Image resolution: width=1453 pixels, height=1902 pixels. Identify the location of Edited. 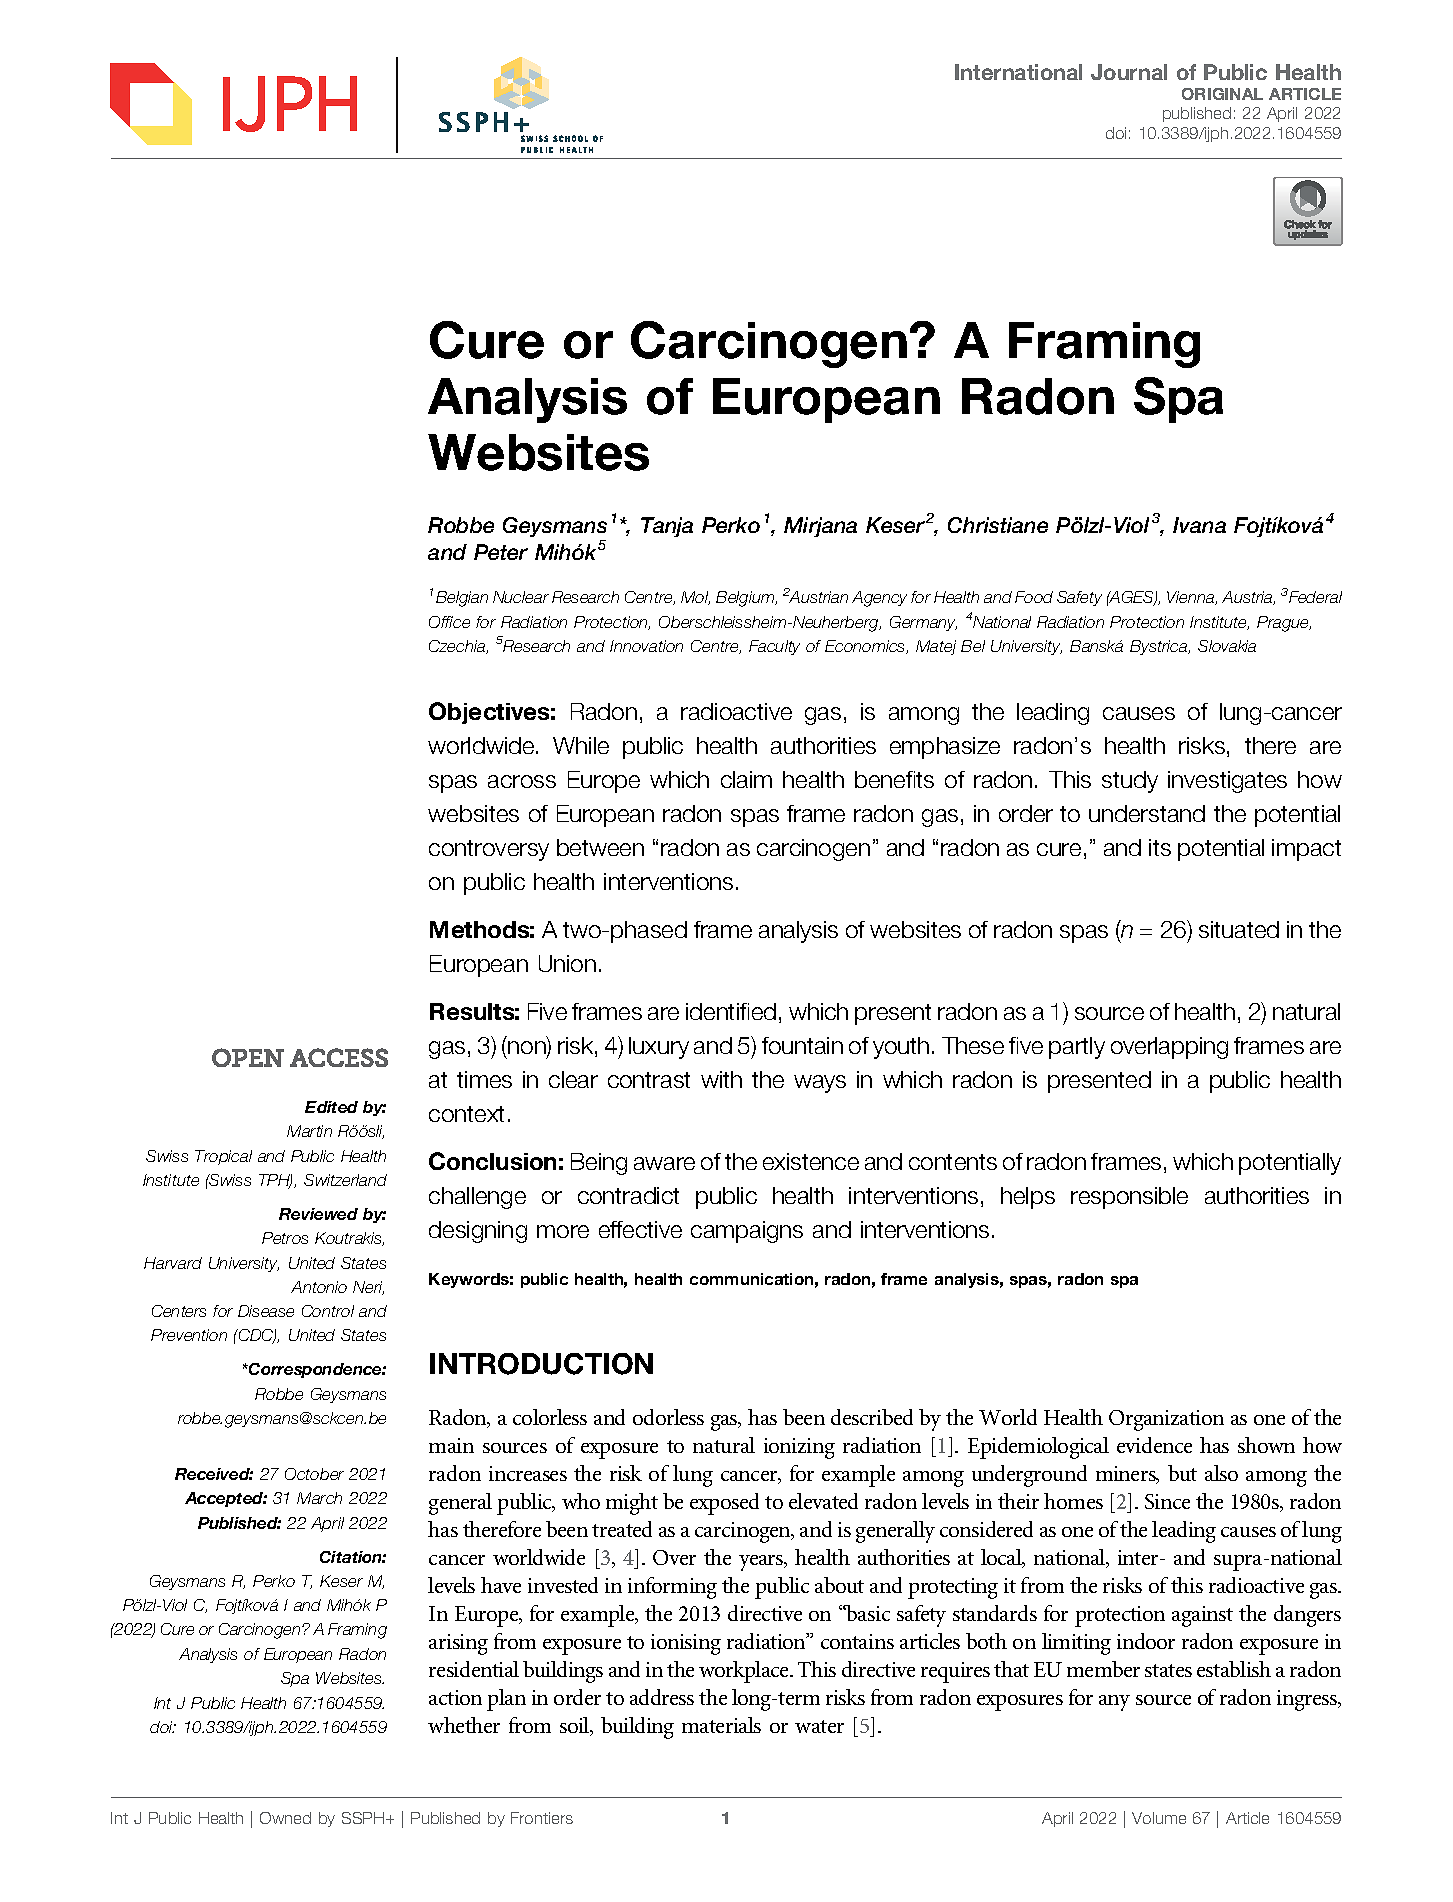
(331, 1107).
